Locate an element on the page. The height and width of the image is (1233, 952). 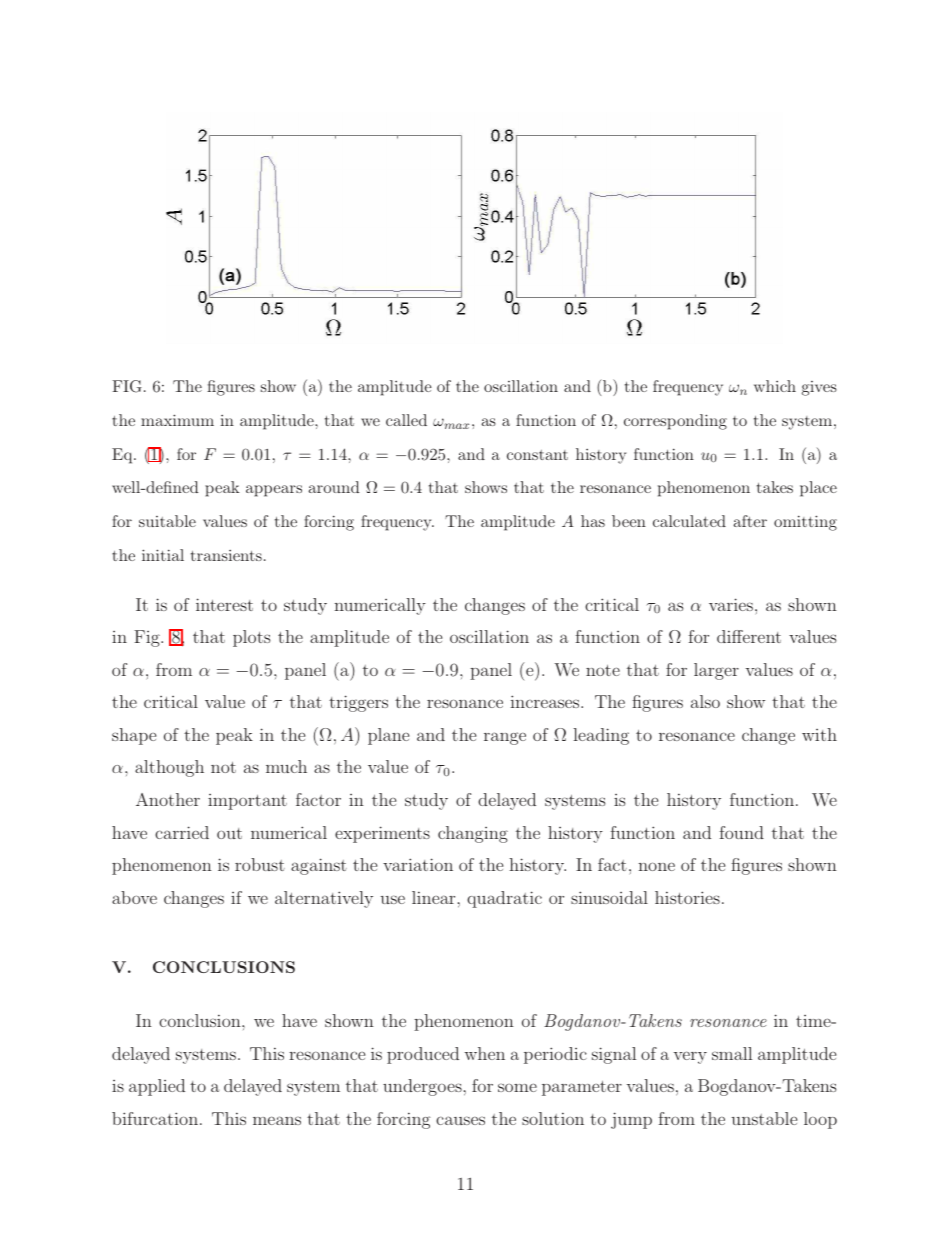
range is located at coordinates (505, 738).
